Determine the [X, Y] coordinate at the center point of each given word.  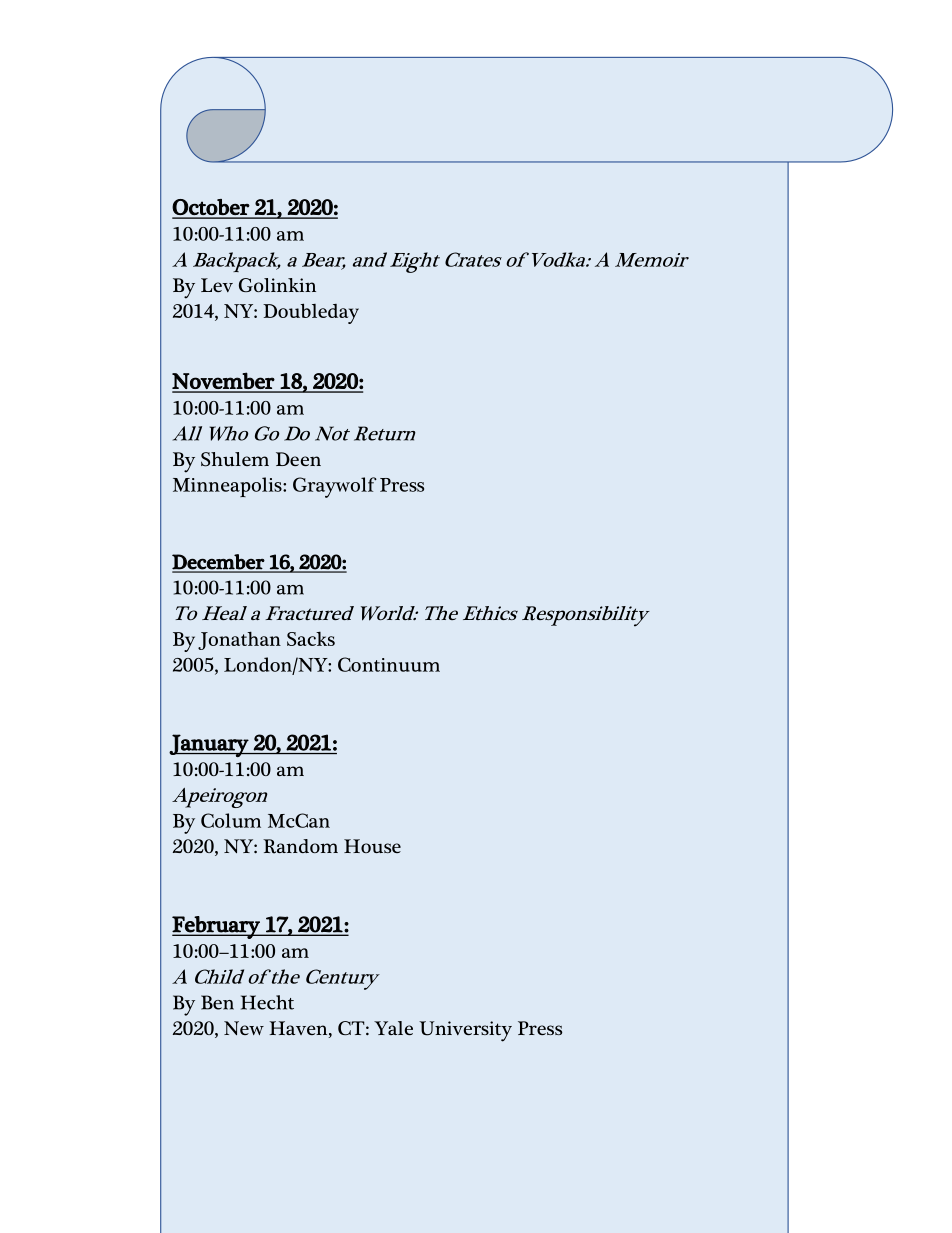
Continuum [389, 664]
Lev [217, 285]
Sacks [311, 638]
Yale [393, 1028]
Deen [298, 459]
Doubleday [311, 313]
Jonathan [239, 641]
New [244, 1028]
